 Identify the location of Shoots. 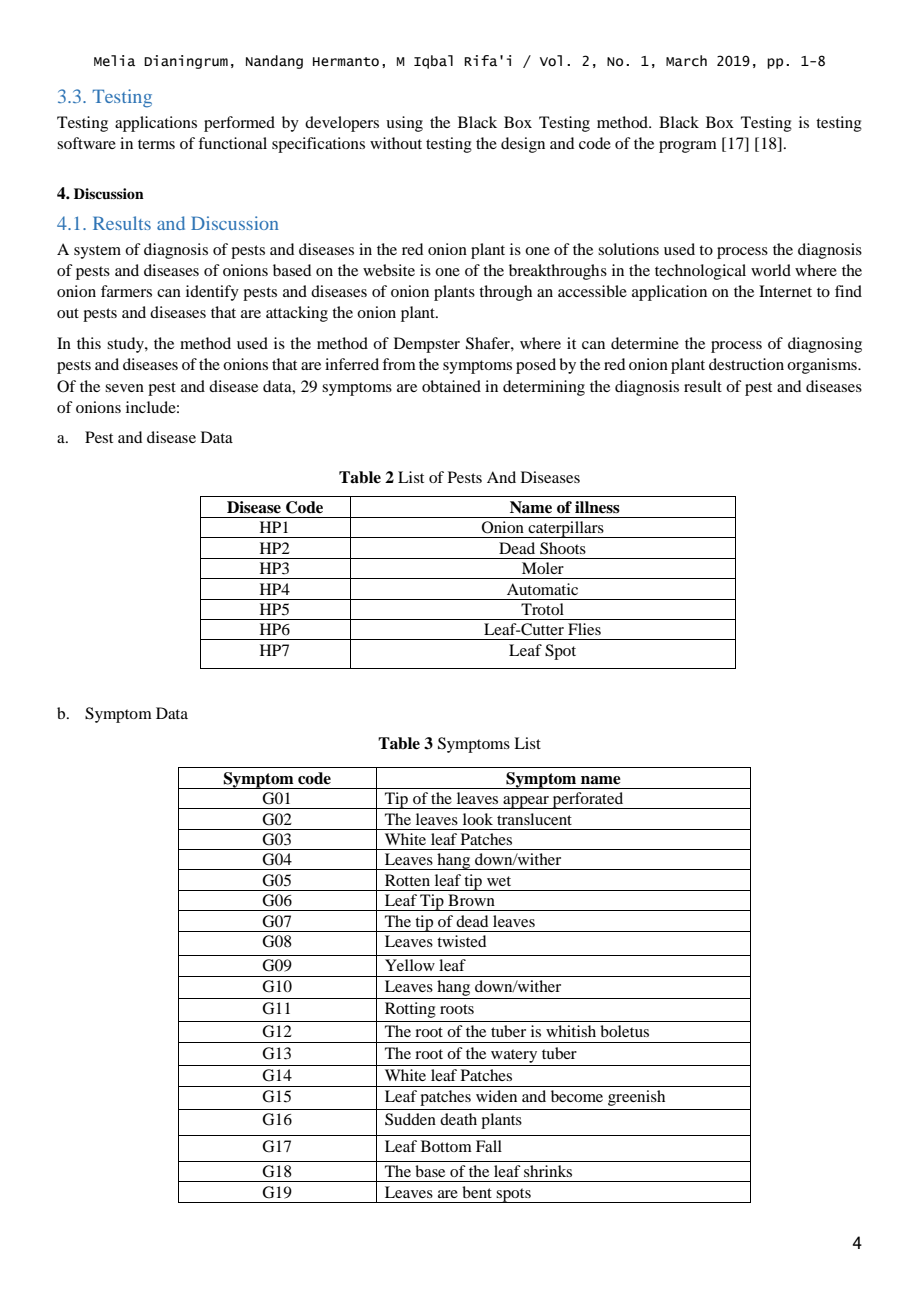
(563, 548).
